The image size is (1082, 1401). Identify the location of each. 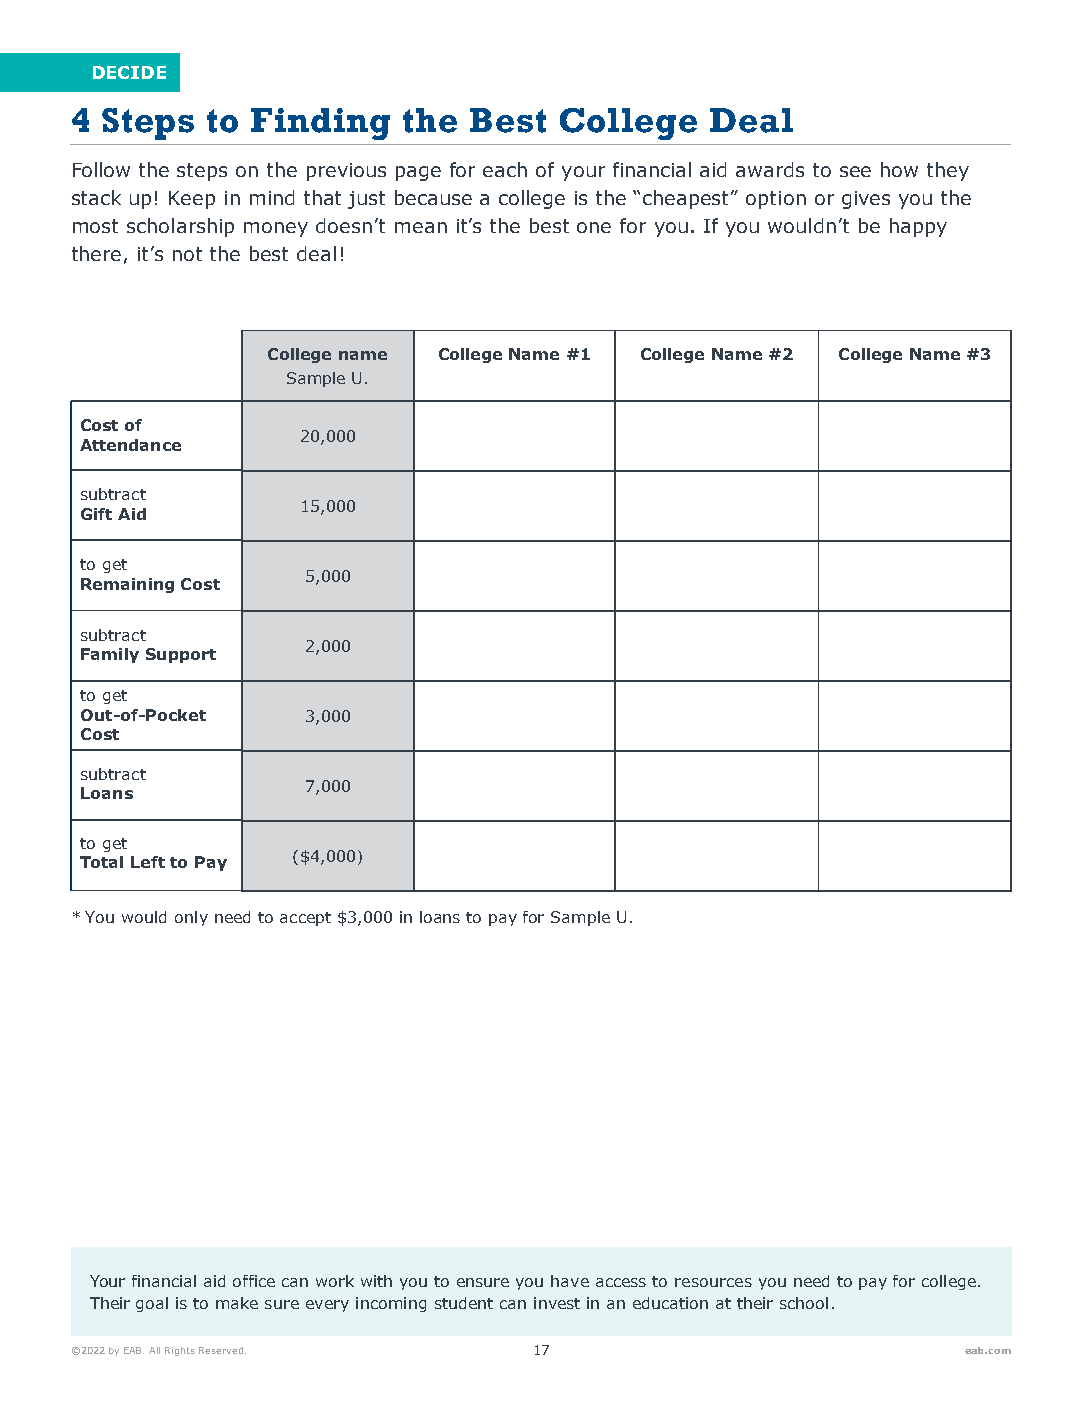
(505, 169).
